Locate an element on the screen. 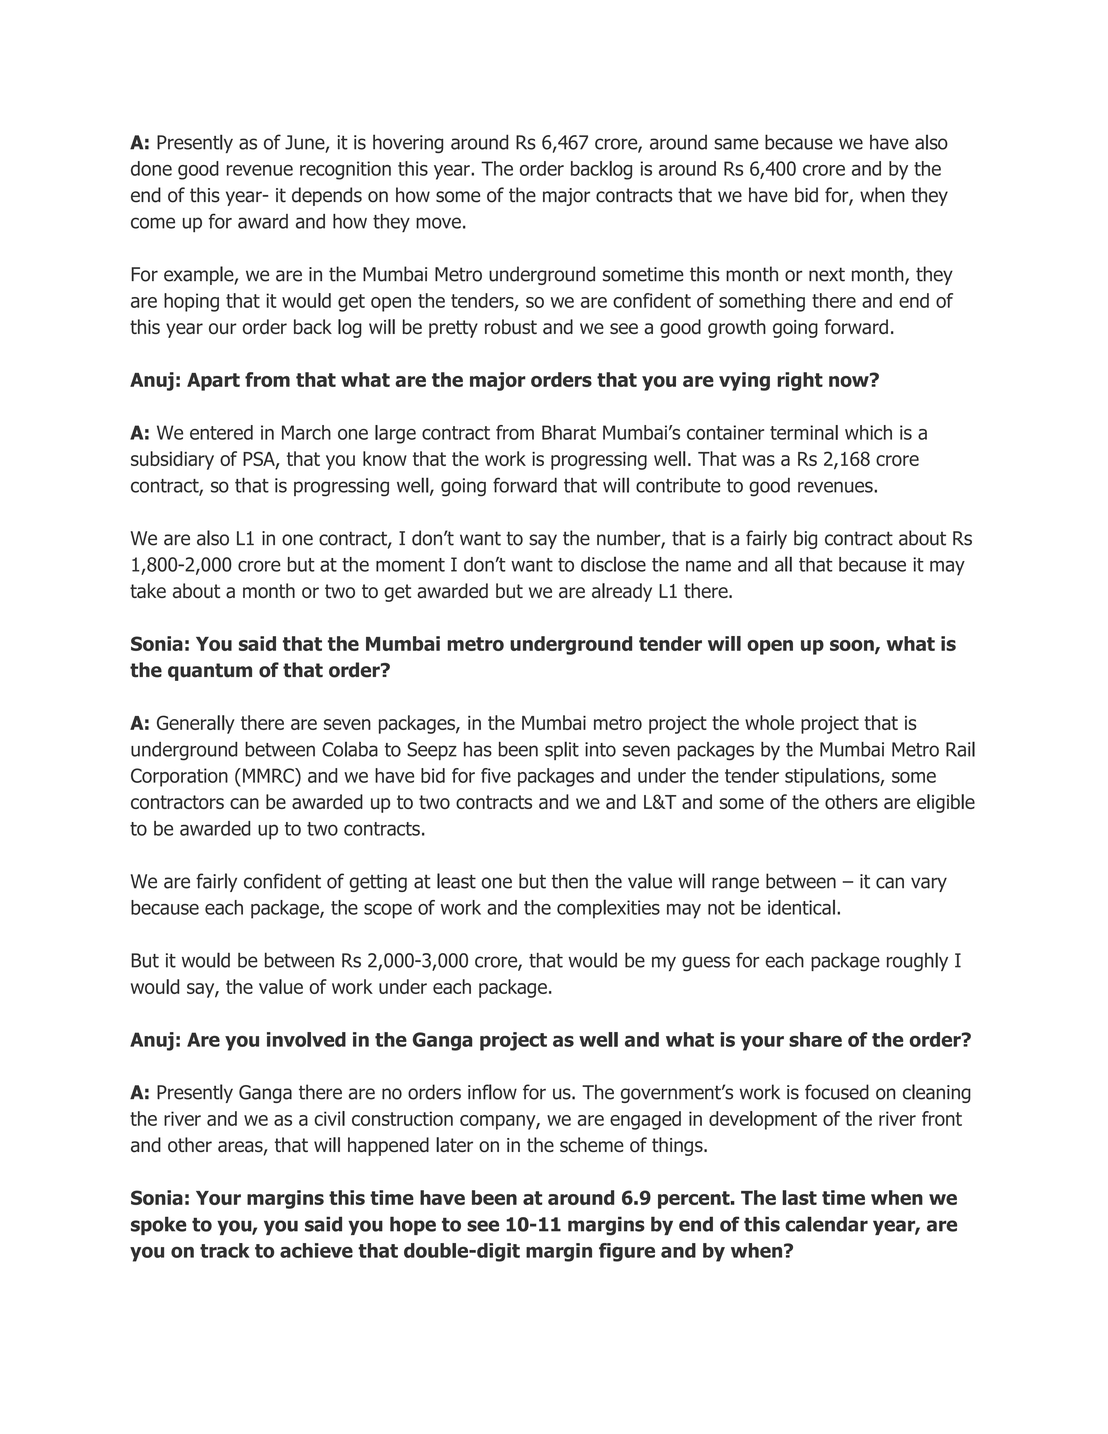 This screenshot has height=1434, width=1108. track is located at coordinates (225, 1250).
